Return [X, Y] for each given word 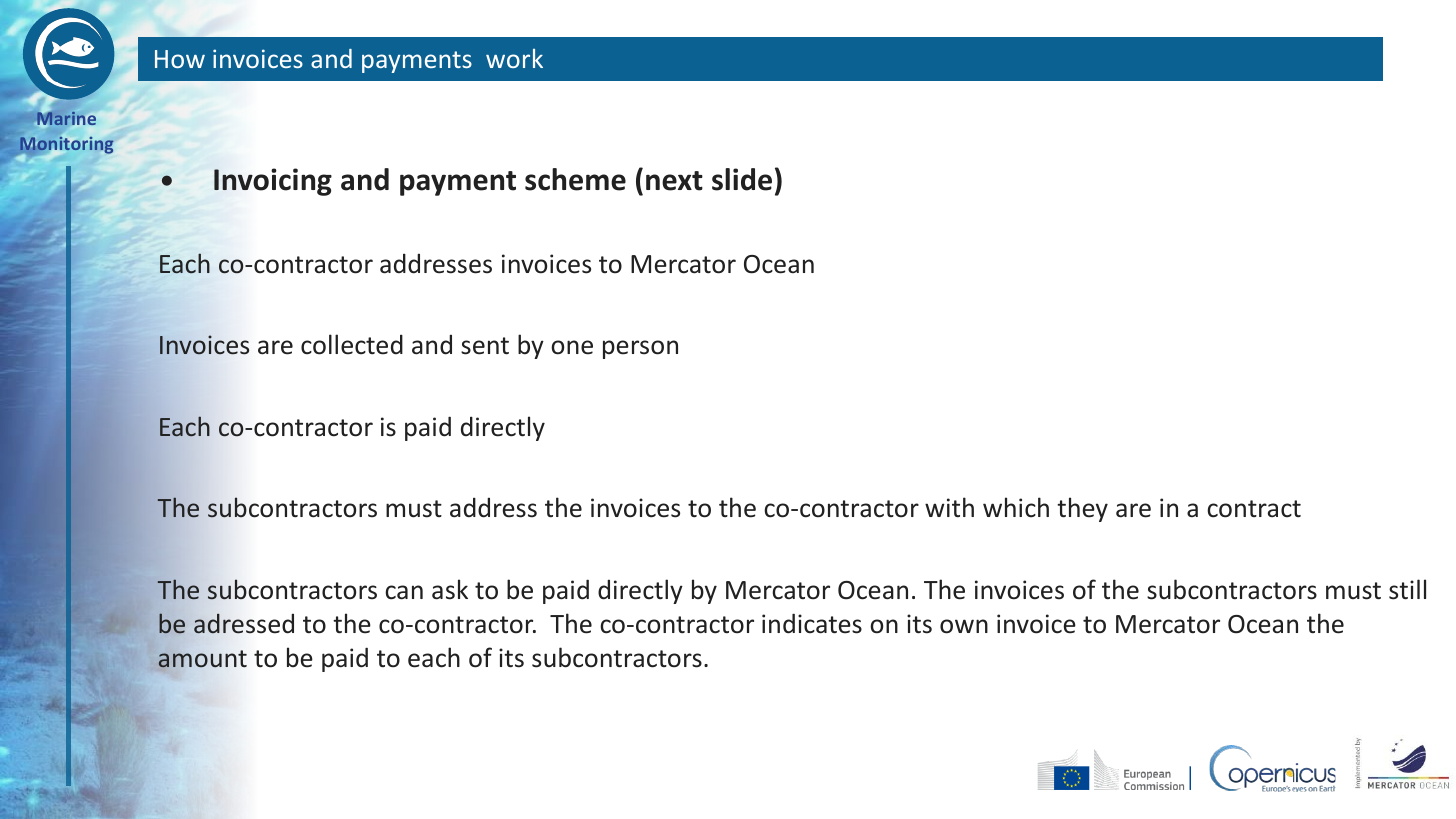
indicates [812, 623]
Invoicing [273, 182]
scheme [575, 179]
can [404, 592]
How [180, 59]
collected [352, 344]
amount [202, 659]
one [572, 347]
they [1082, 509]
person [640, 349]
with [949, 507]
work [514, 58]
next [674, 181]
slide [742, 179]
